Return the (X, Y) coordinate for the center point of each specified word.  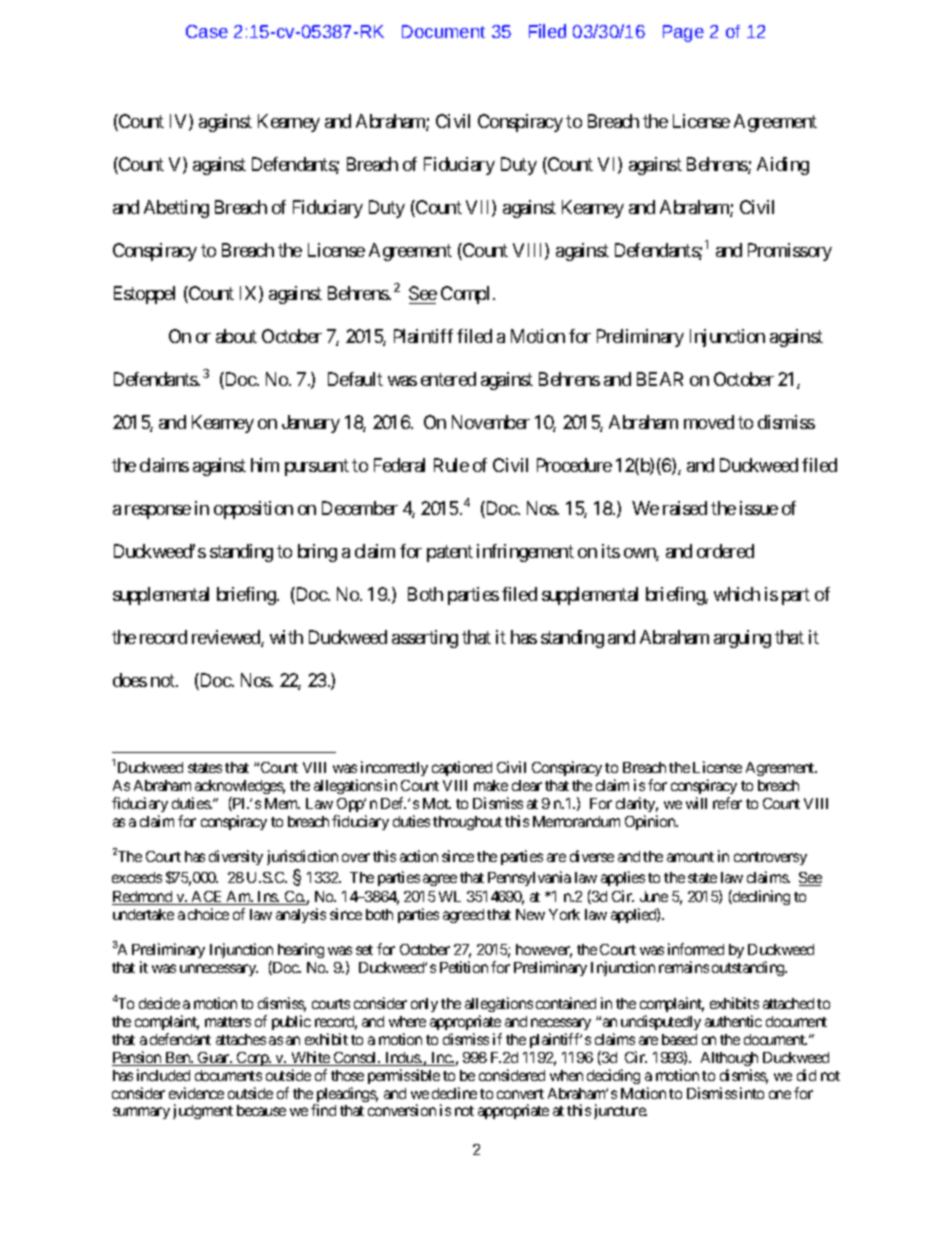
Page (683, 33)
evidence (196, 1093)
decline (454, 1093)
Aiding (783, 166)
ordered (725, 551)
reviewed (227, 638)
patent (450, 553)
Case (207, 31)
